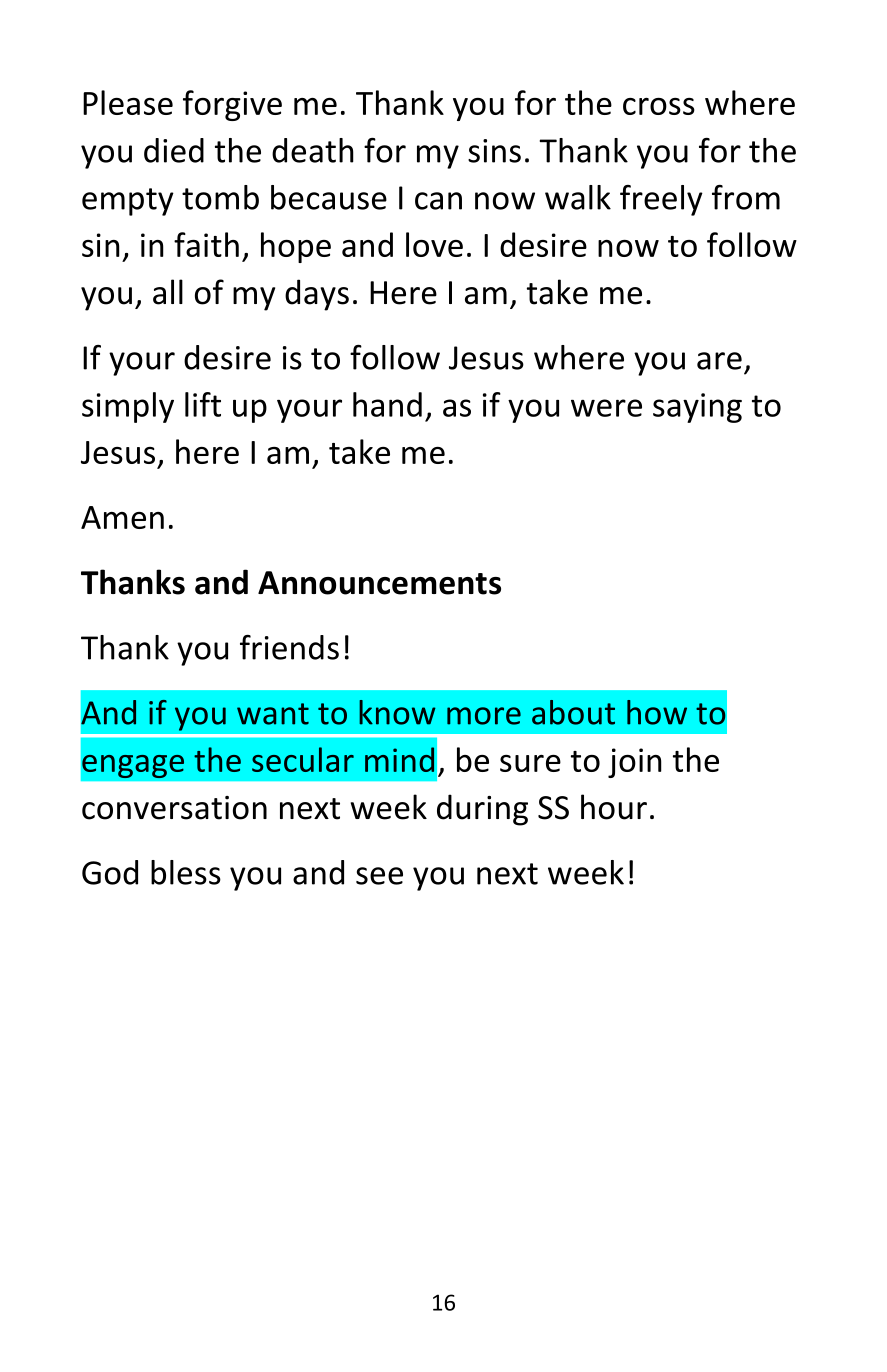  I want to click on bless, so click(186, 872).
